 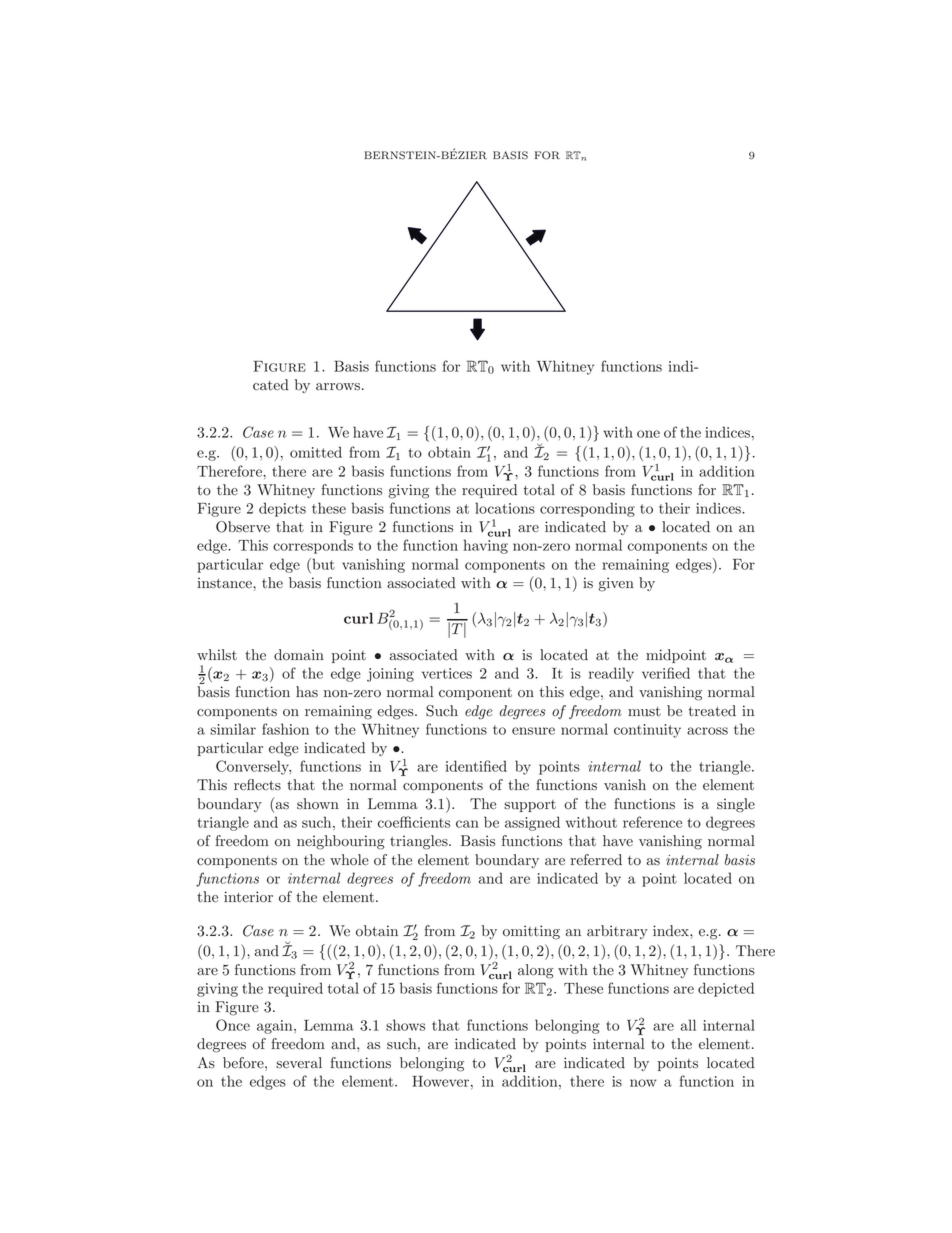 I want to click on can, so click(x=467, y=824).
